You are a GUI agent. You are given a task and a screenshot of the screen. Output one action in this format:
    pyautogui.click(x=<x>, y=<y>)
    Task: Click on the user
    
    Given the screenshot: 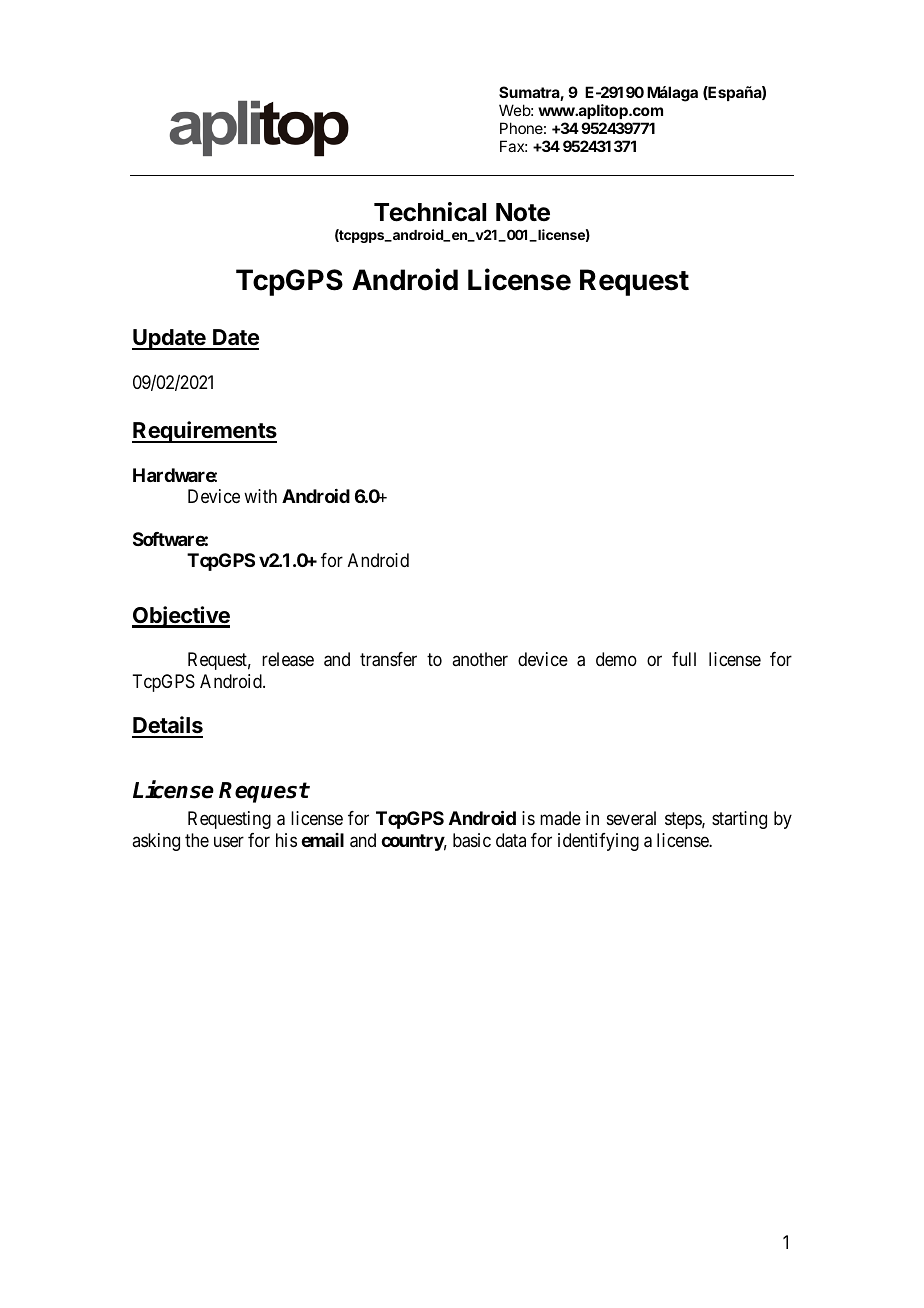 What is the action you would take?
    pyautogui.click(x=229, y=841)
